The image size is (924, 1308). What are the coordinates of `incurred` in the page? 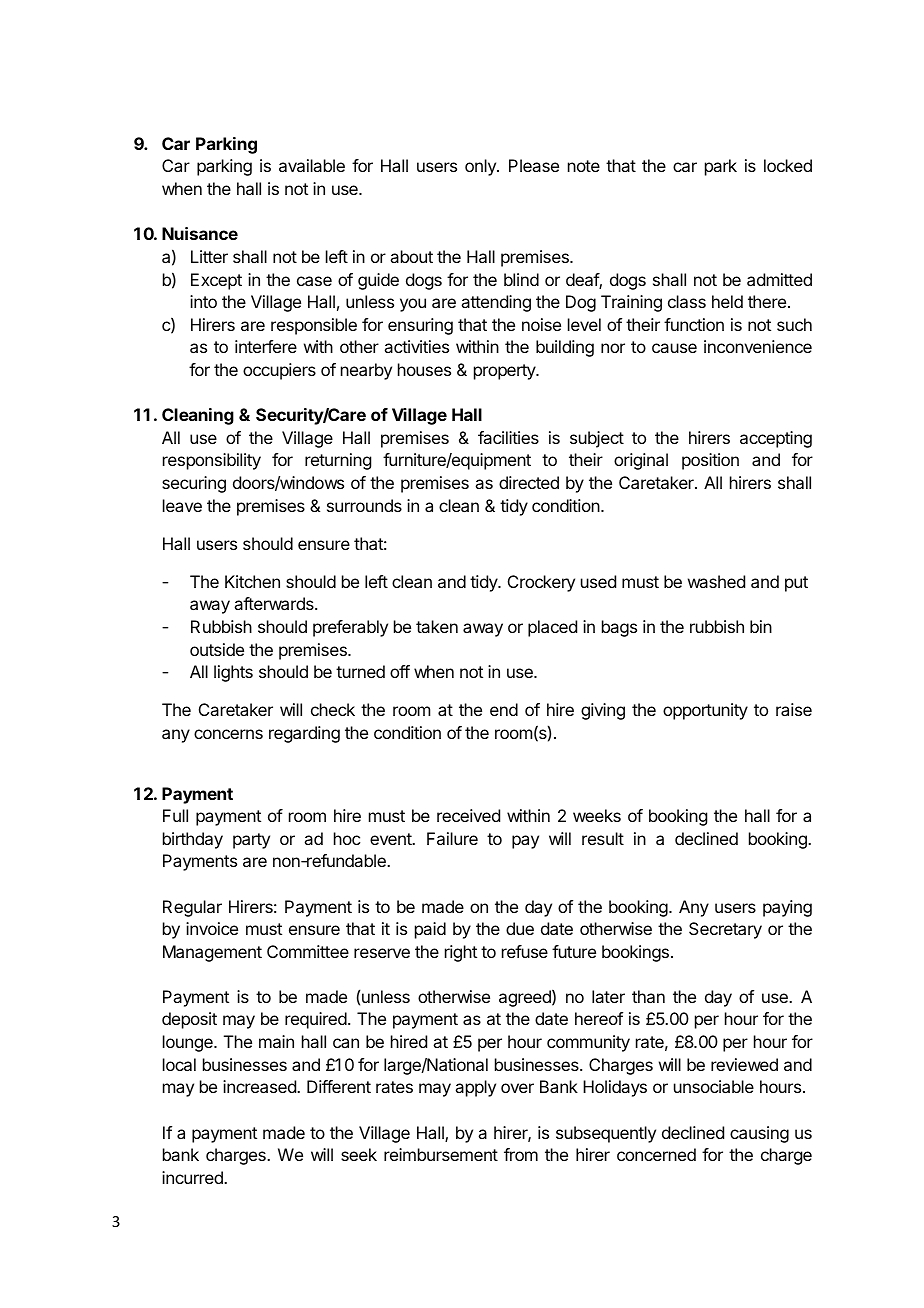 It's located at (193, 1177).
